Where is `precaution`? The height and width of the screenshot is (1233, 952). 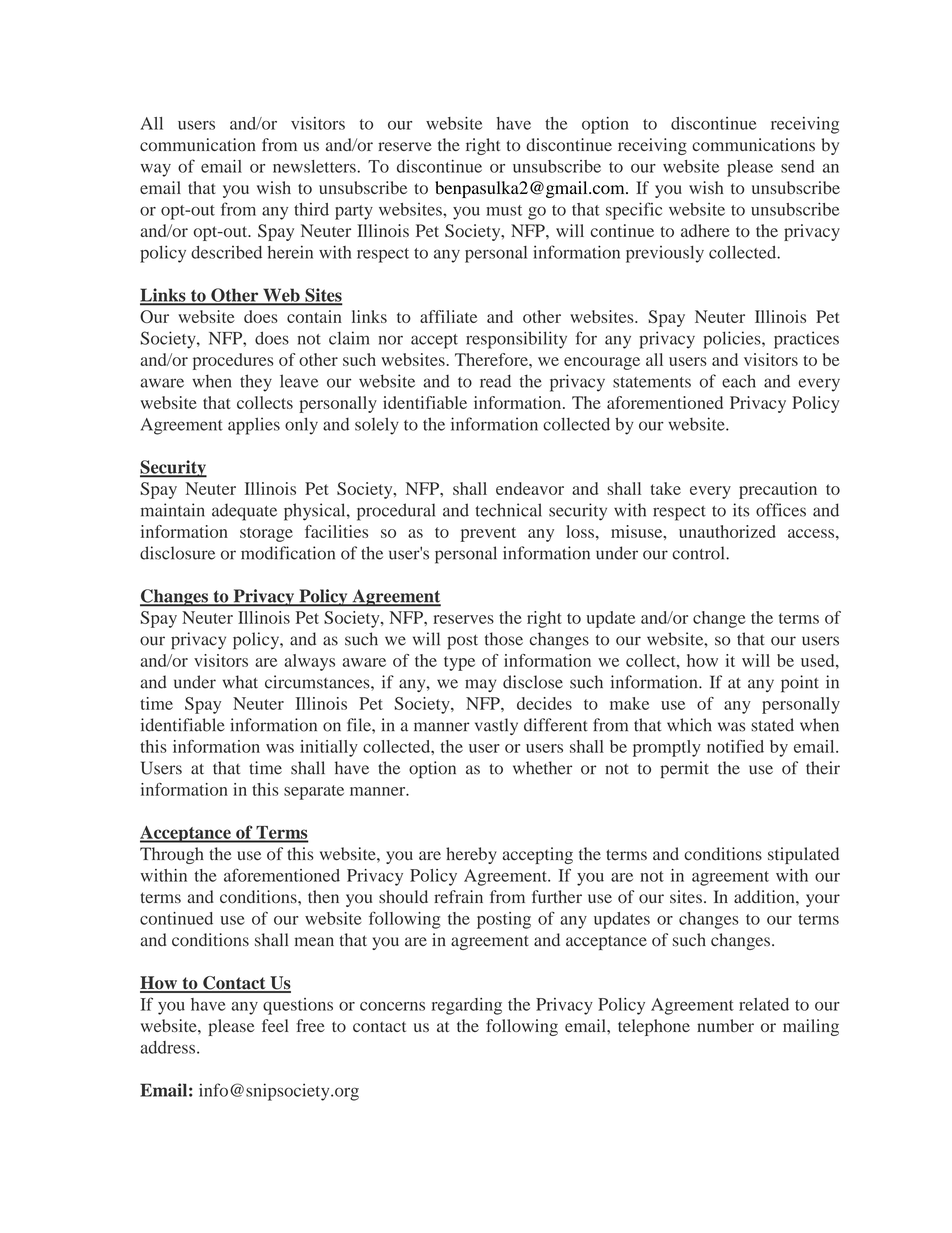 precaution is located at coordinates (778, 490).
